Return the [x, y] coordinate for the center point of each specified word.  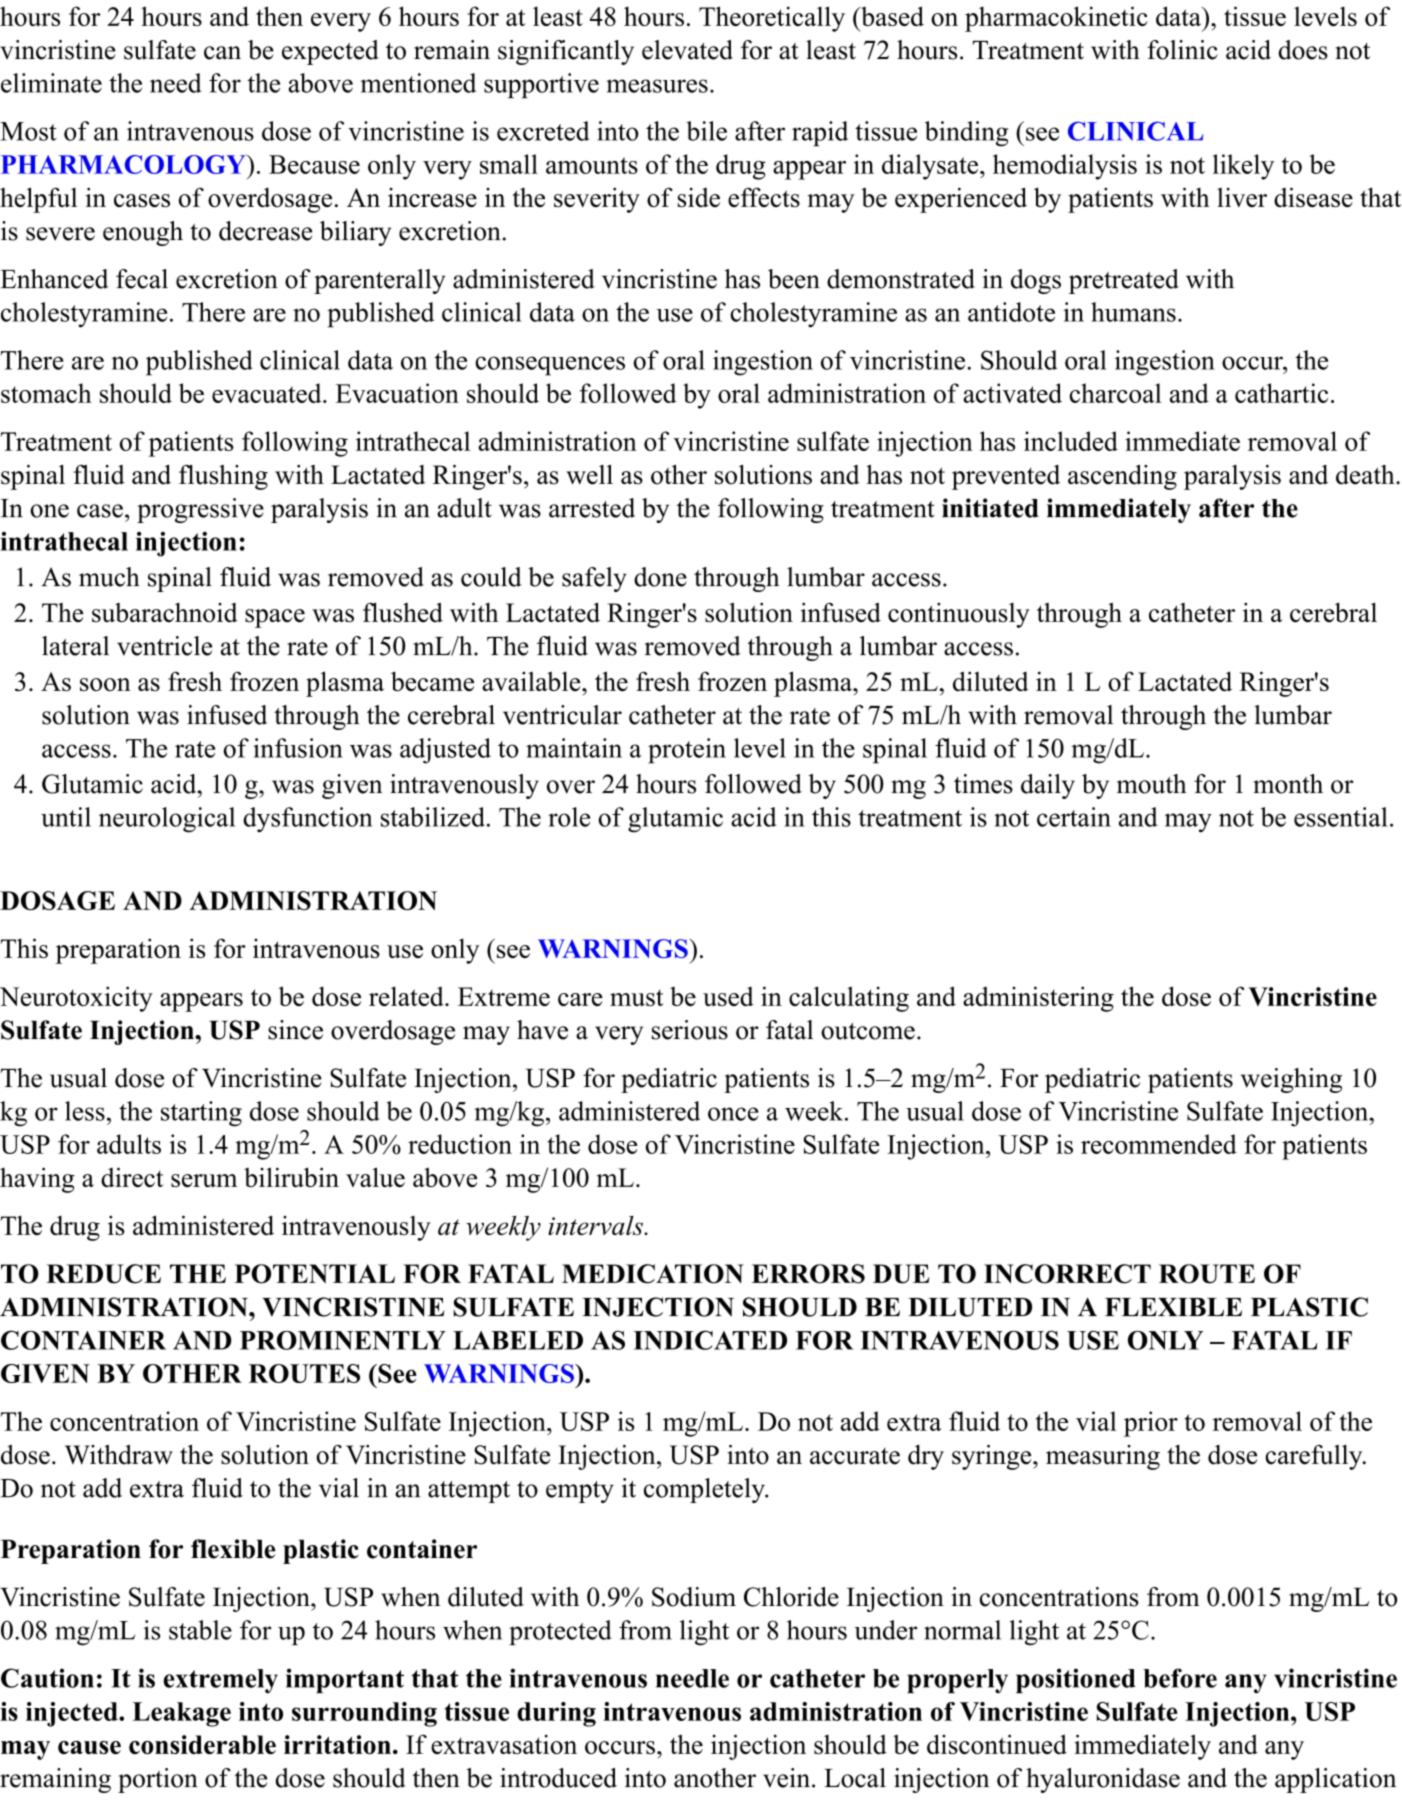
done [660, 577]
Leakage [182, 1714]
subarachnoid [165, 613]
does [1303, 50]
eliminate [51, 83]
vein [786, 1778]
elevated [687, 50]
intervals [596, 1225]
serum [204, 1180]
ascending [1122, 477]
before [1180, 1678]
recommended [1159, 1144]
